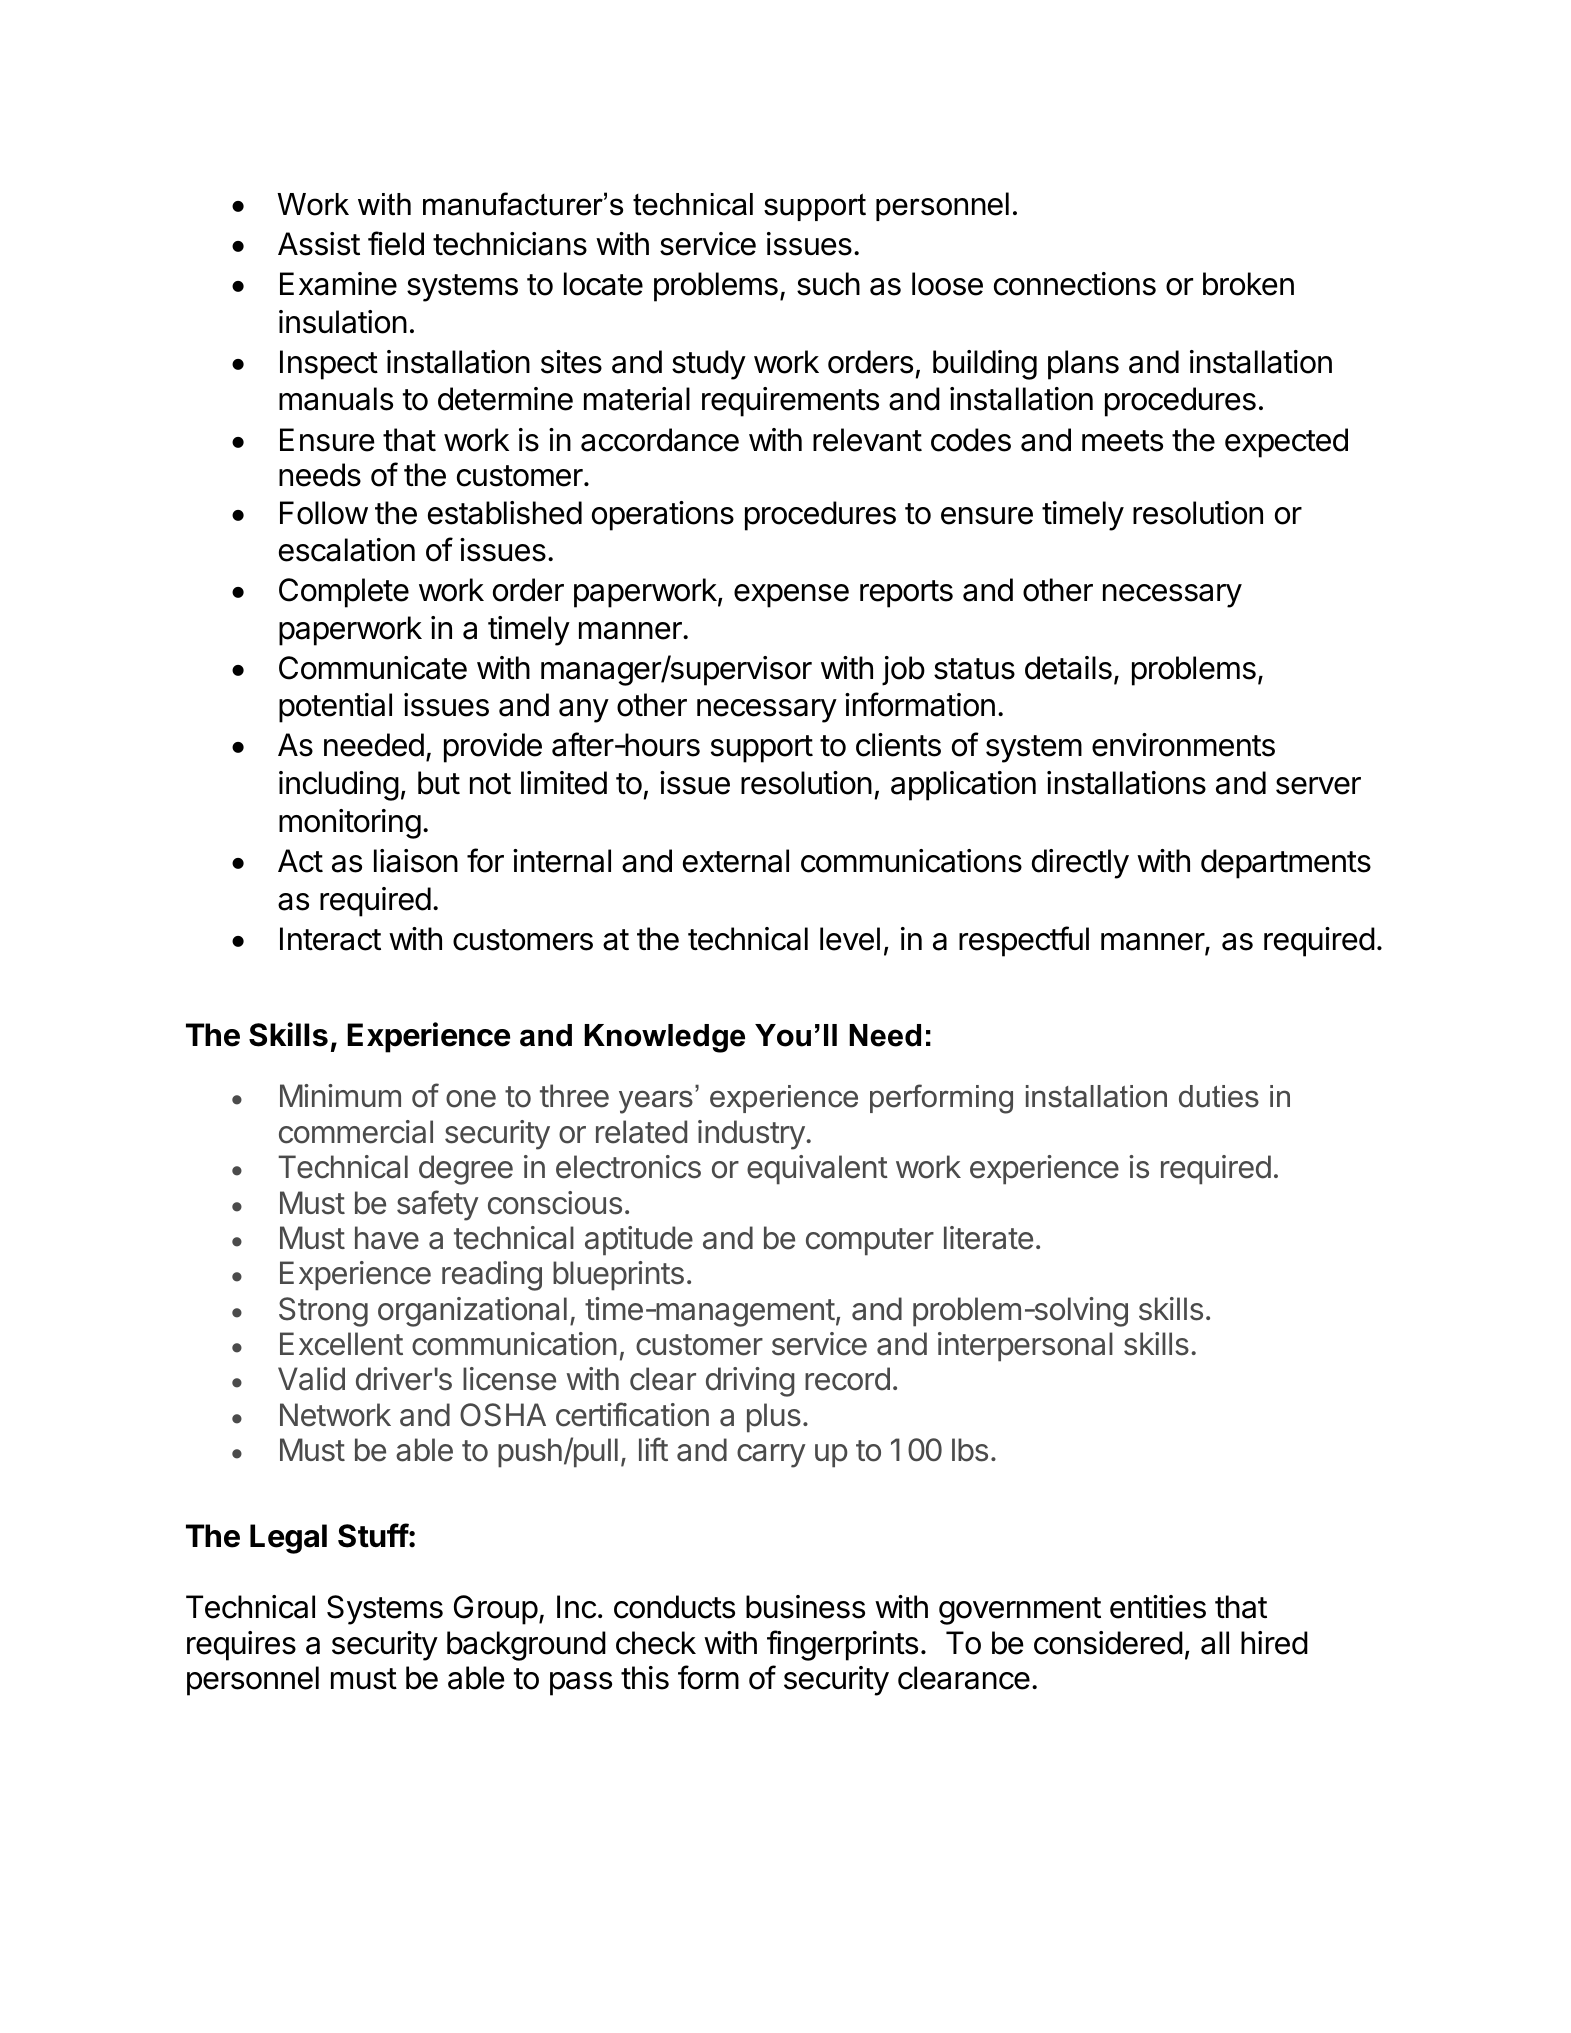  I want to click on duties, so click(1219, 1096).
